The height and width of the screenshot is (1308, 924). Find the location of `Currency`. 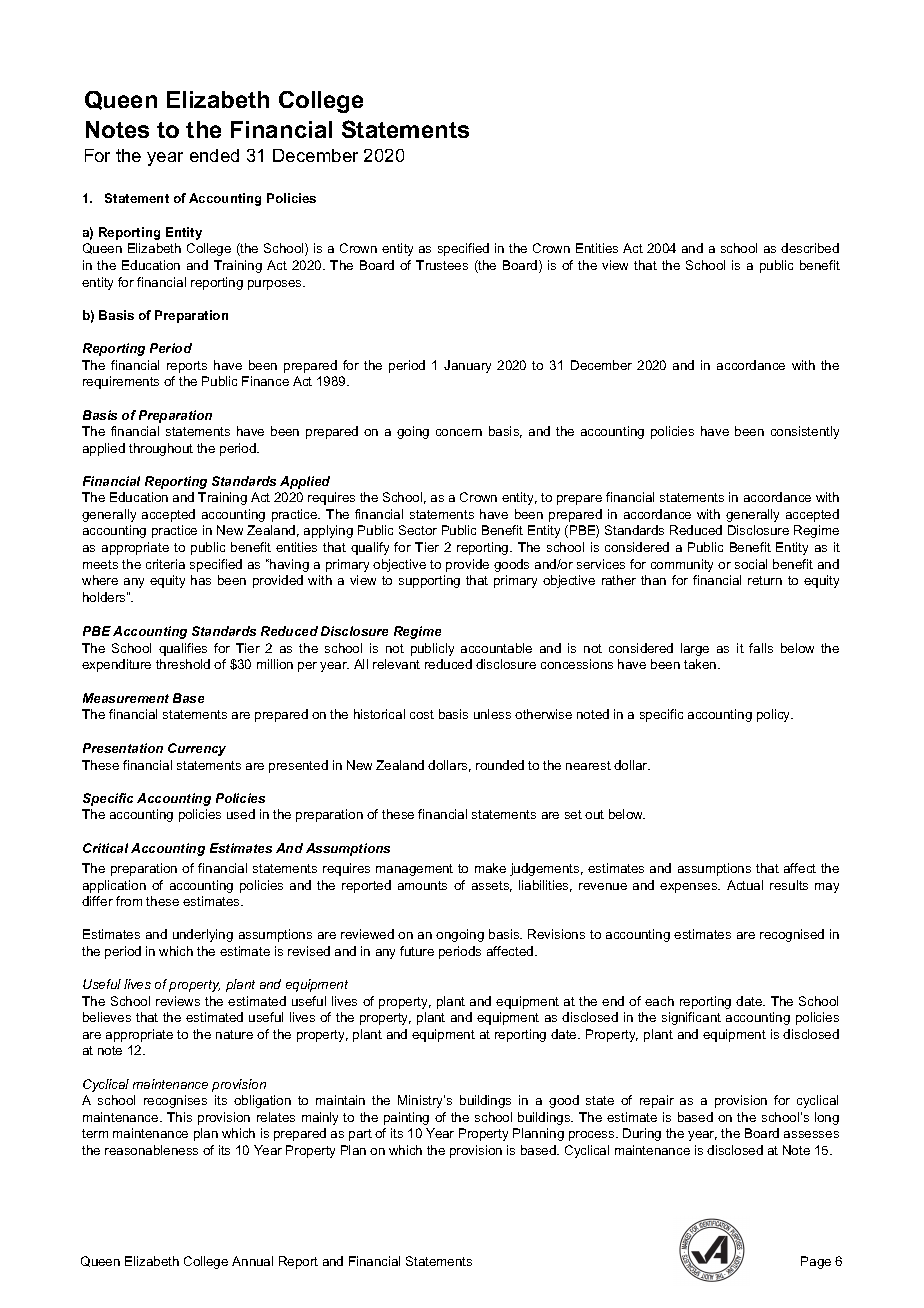

Currency is located at coordinates (197, 749).
